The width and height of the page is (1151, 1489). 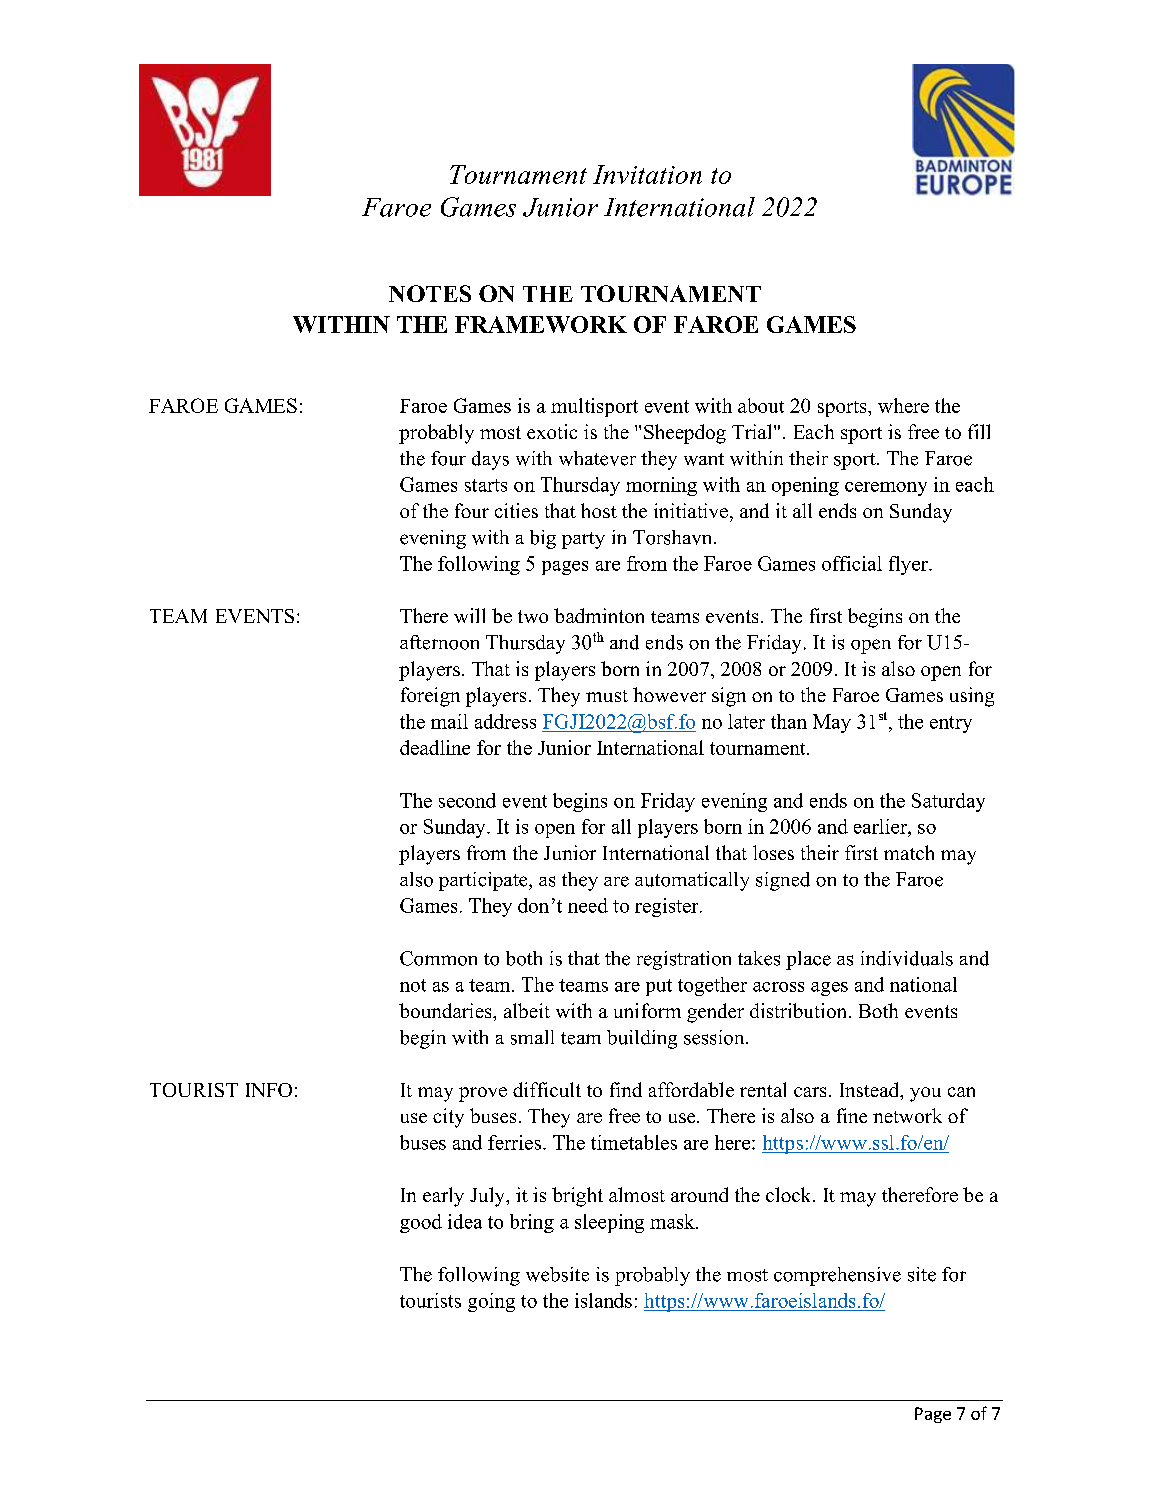 I want to click on entry, so click(x=951, y=724).
